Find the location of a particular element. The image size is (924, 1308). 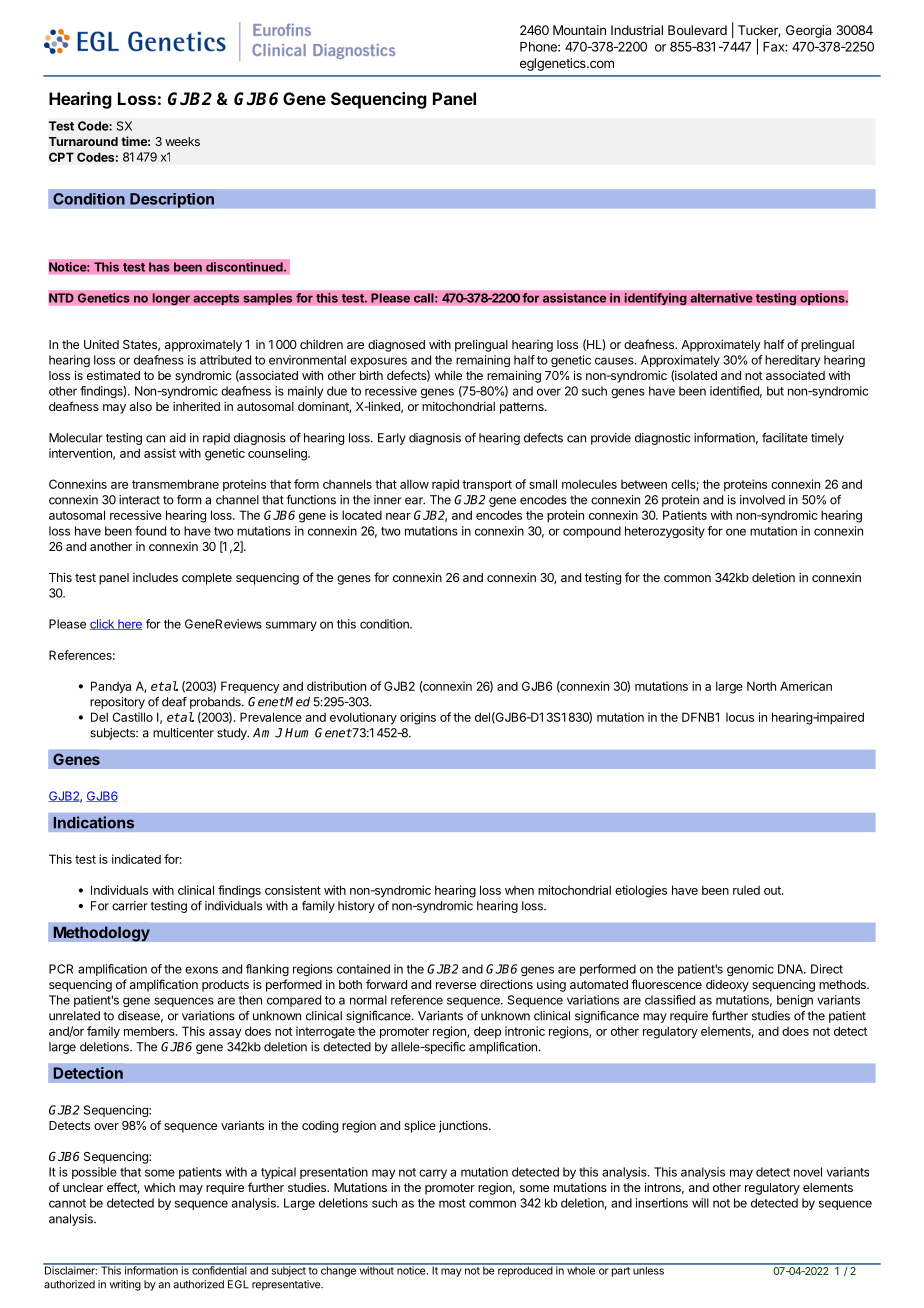

Boulevard is located at coordinates (697, 30).
